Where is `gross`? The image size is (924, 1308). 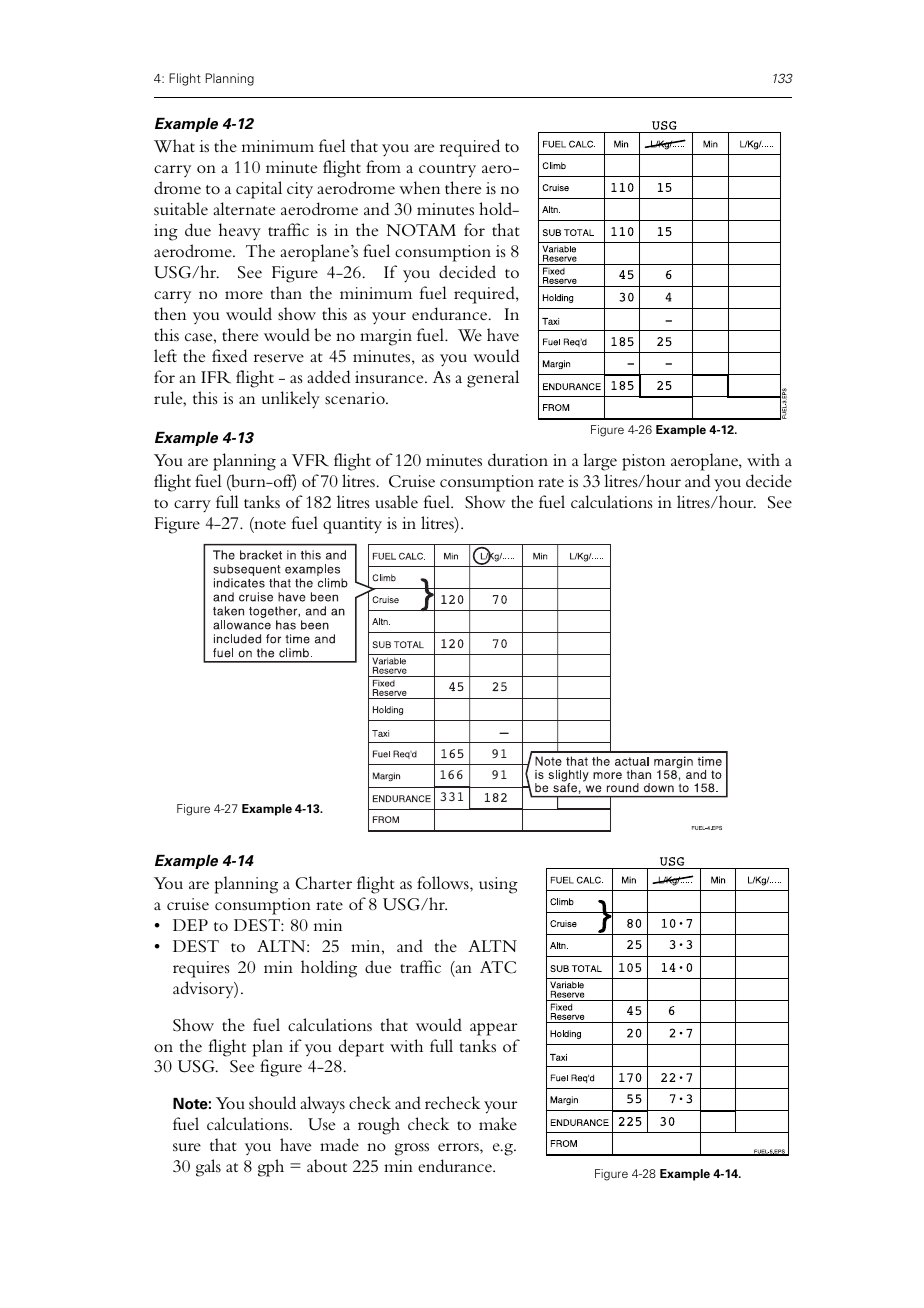 gross is located at coordinates (412, 1149).
